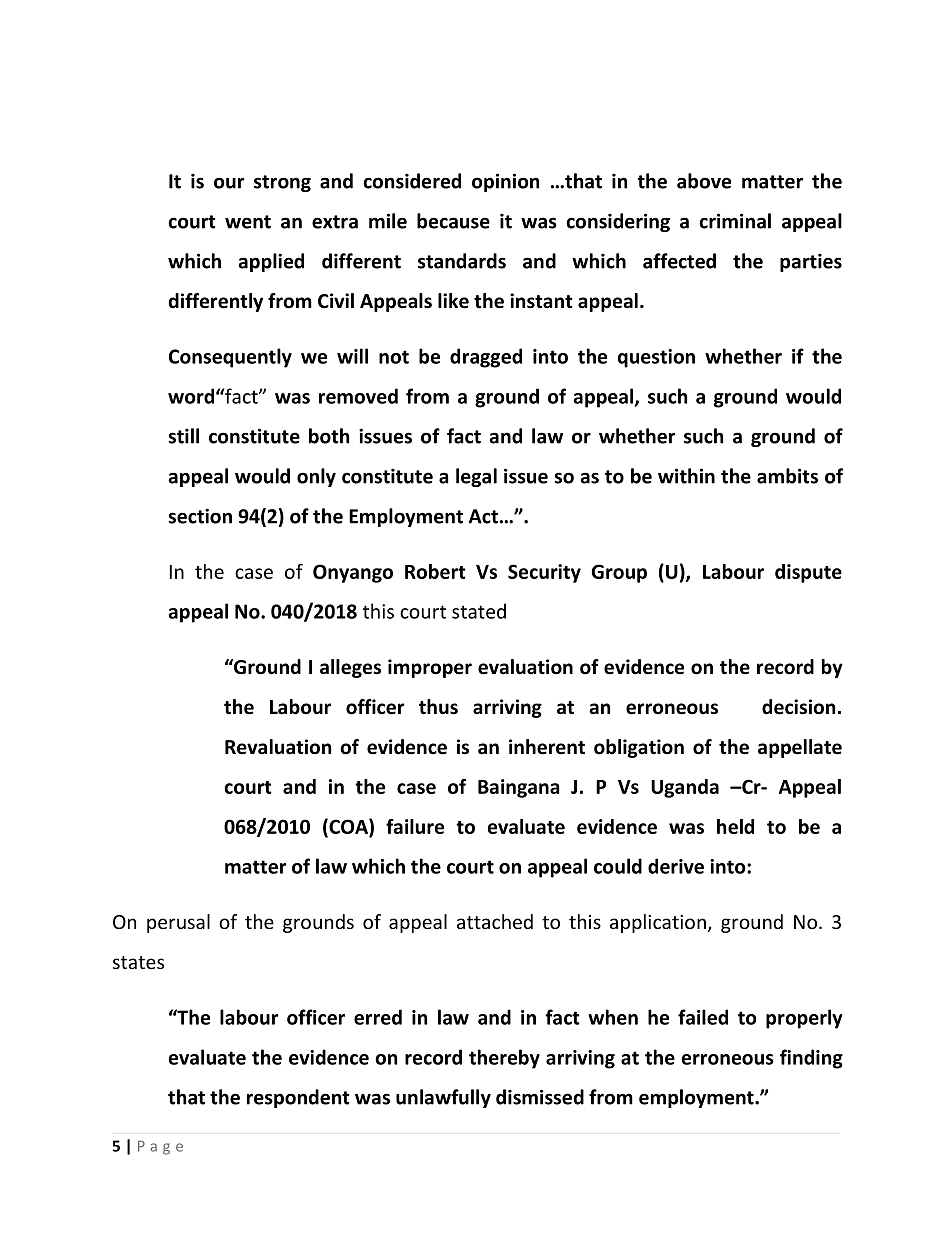 Image resolution: width=952 pixels, height=1233 pixels. Describe the element at coordinates (298, 1098) in the page. I see `respondent` at that location.
